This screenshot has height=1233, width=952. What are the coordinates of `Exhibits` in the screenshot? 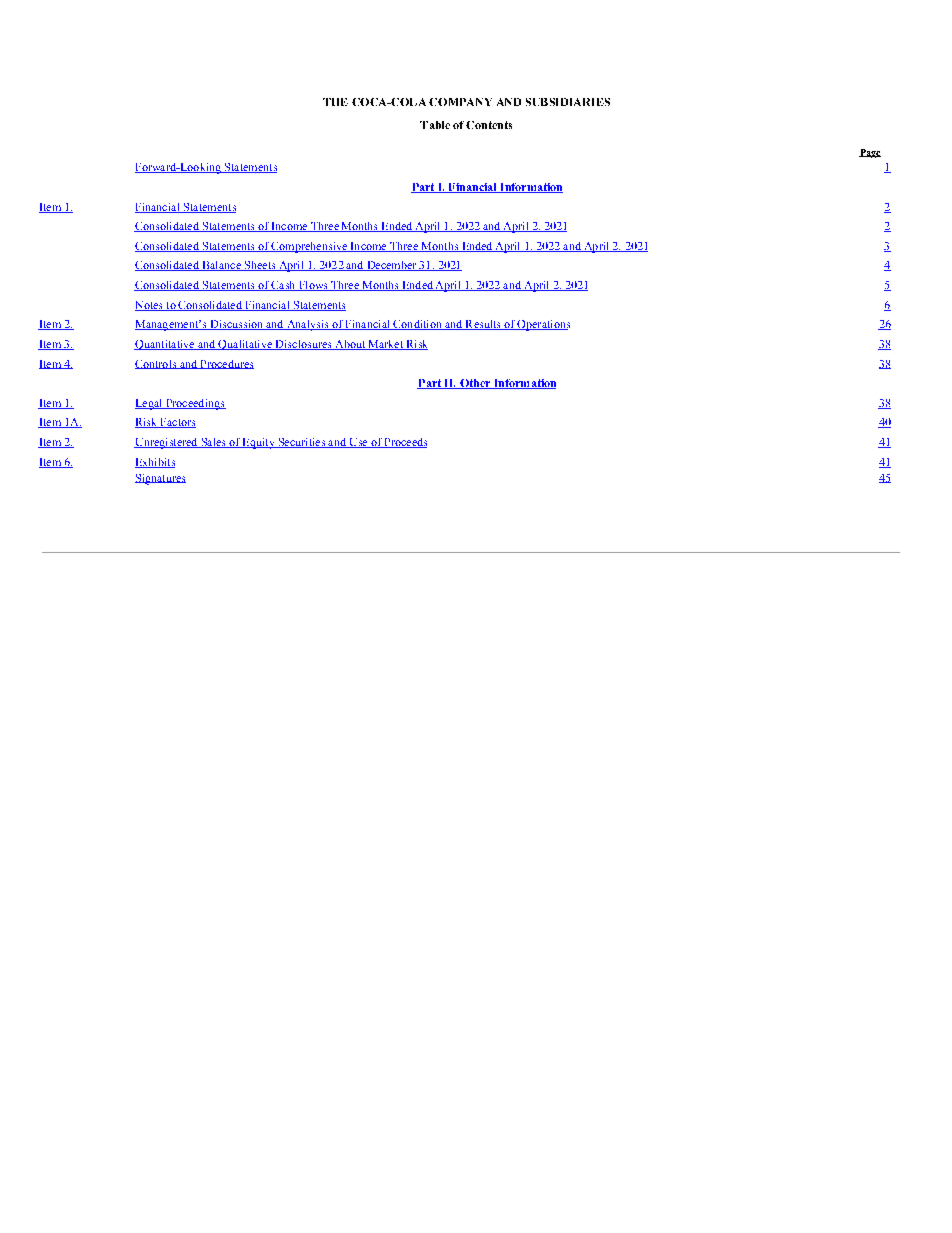 It's located at (155, 463).
